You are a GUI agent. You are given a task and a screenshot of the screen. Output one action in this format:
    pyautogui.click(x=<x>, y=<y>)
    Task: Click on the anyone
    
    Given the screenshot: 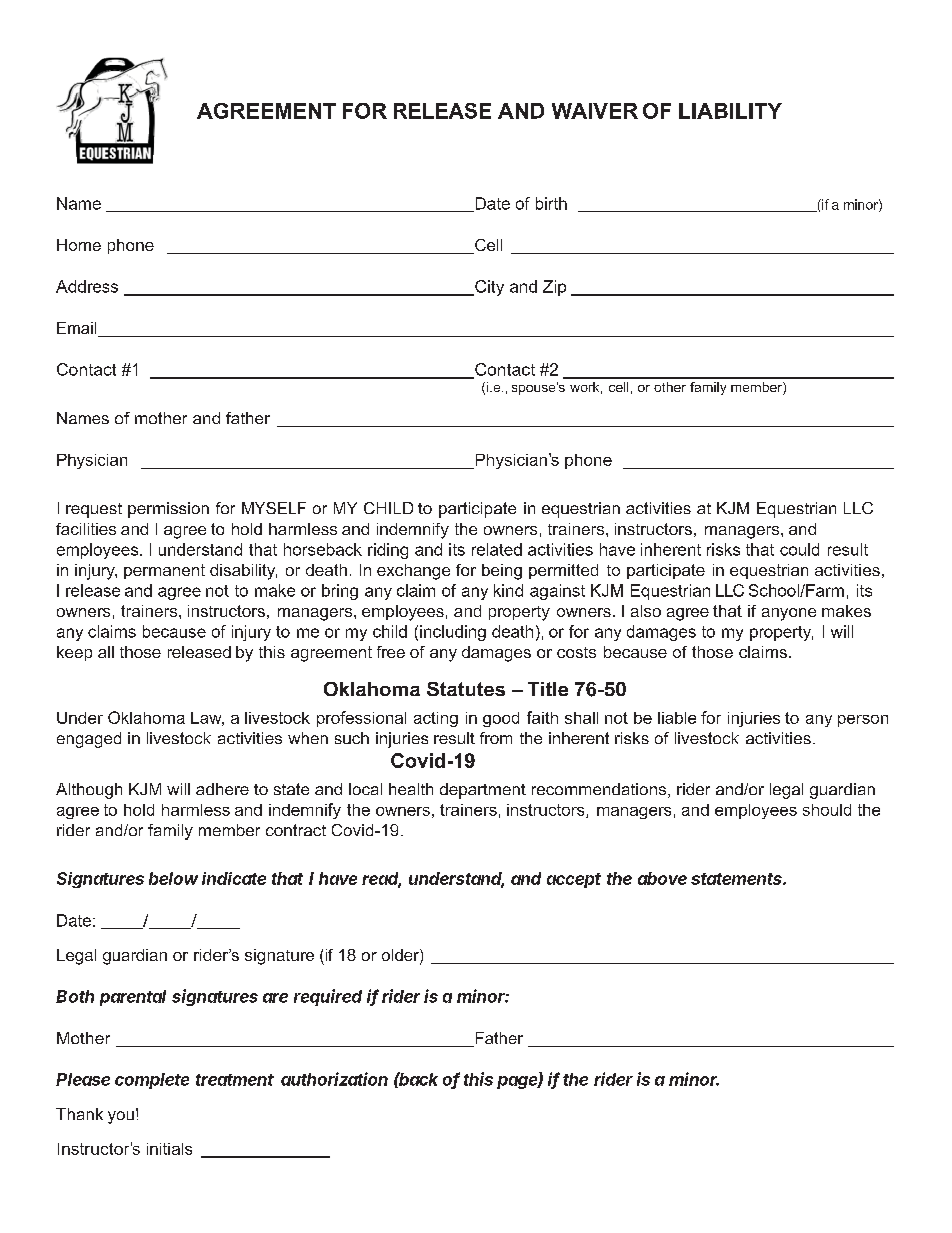 What is the action you would take?
    pyautogui.click(x=789, y=614)
